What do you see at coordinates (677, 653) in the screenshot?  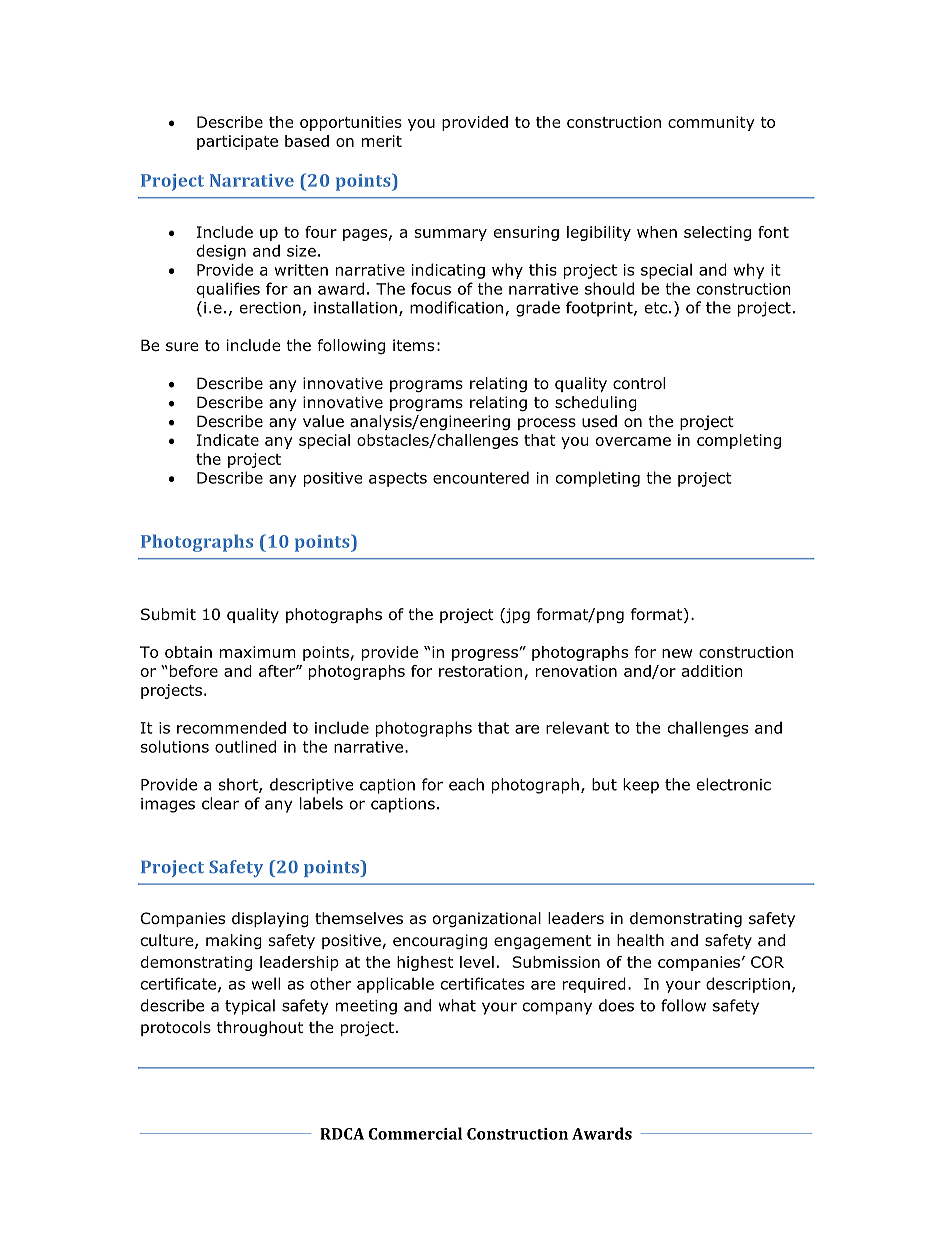 I see `new` at bounding box center [677, 653].
